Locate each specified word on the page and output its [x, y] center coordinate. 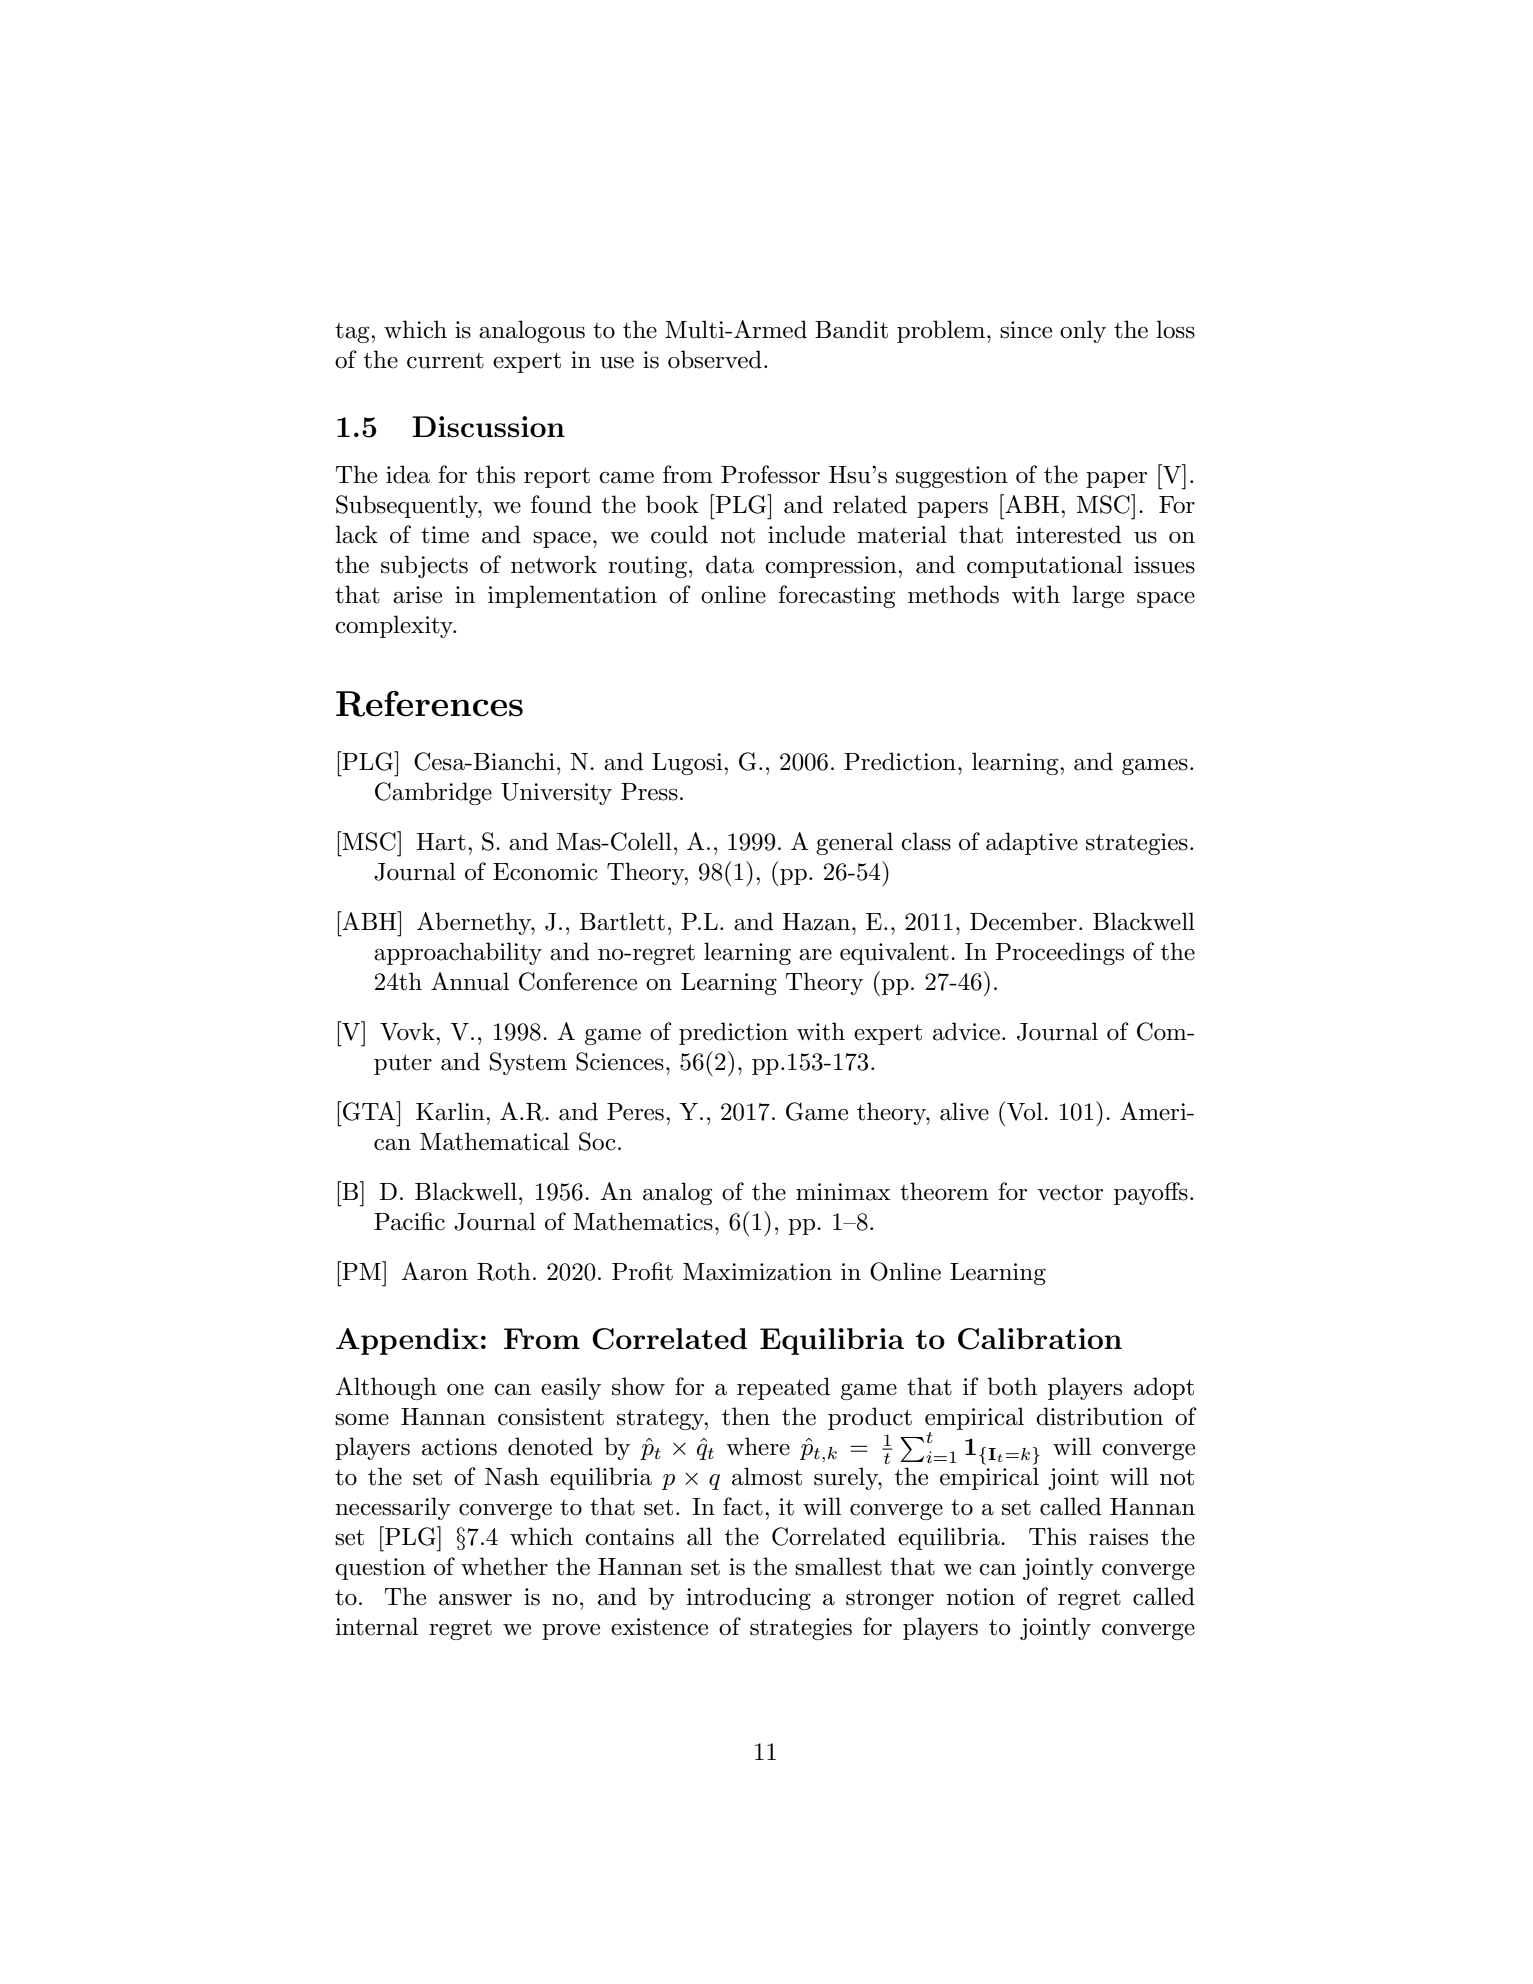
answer [475, 1600]
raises [1118, 1537]
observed [715, 359]
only [1083, 331]
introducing [748, 1598]
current [445, 361]
